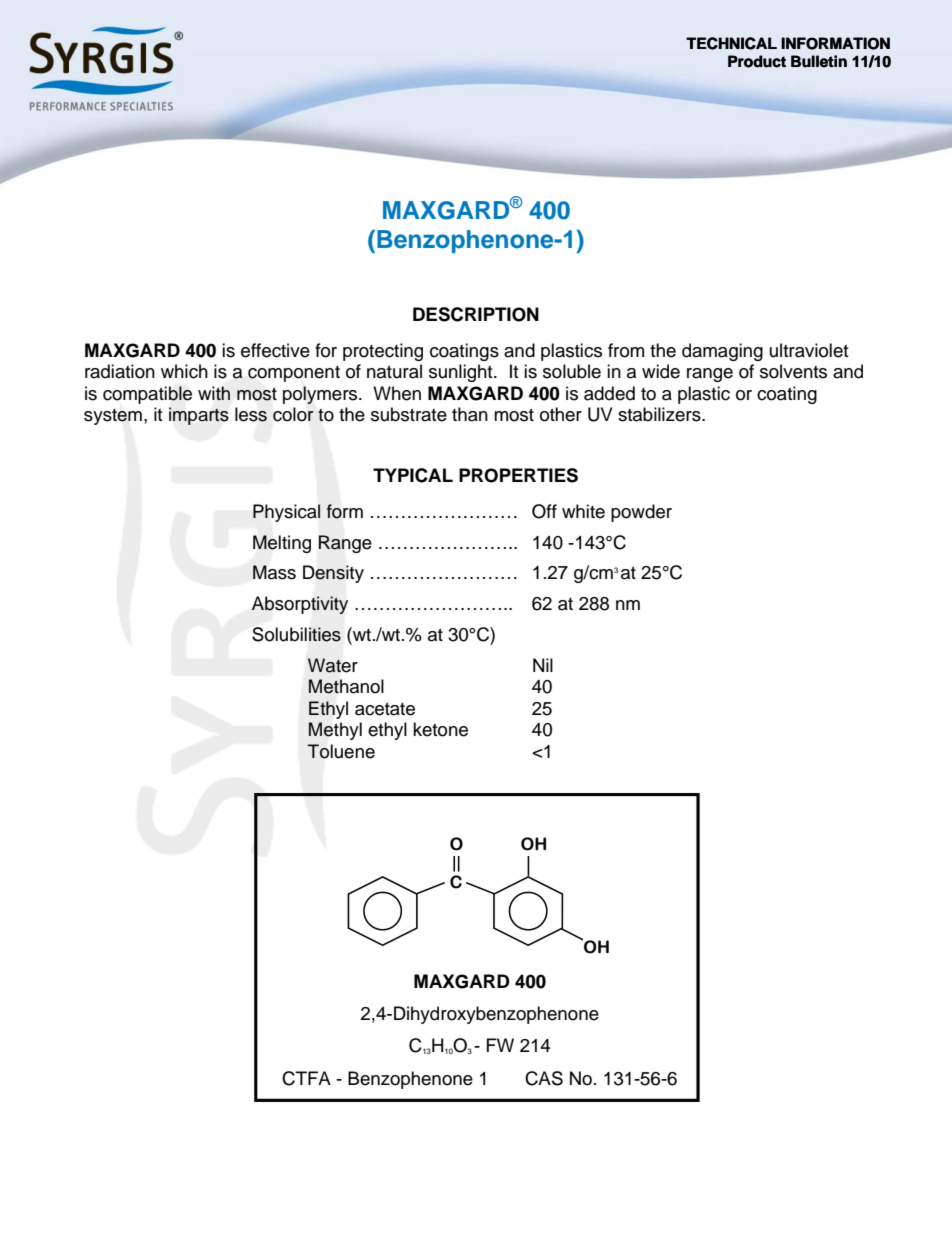 The image size is (952, 1233). Describe the element at coordinates (722, 352) in the screenshot. I see `damaging` at that location.
